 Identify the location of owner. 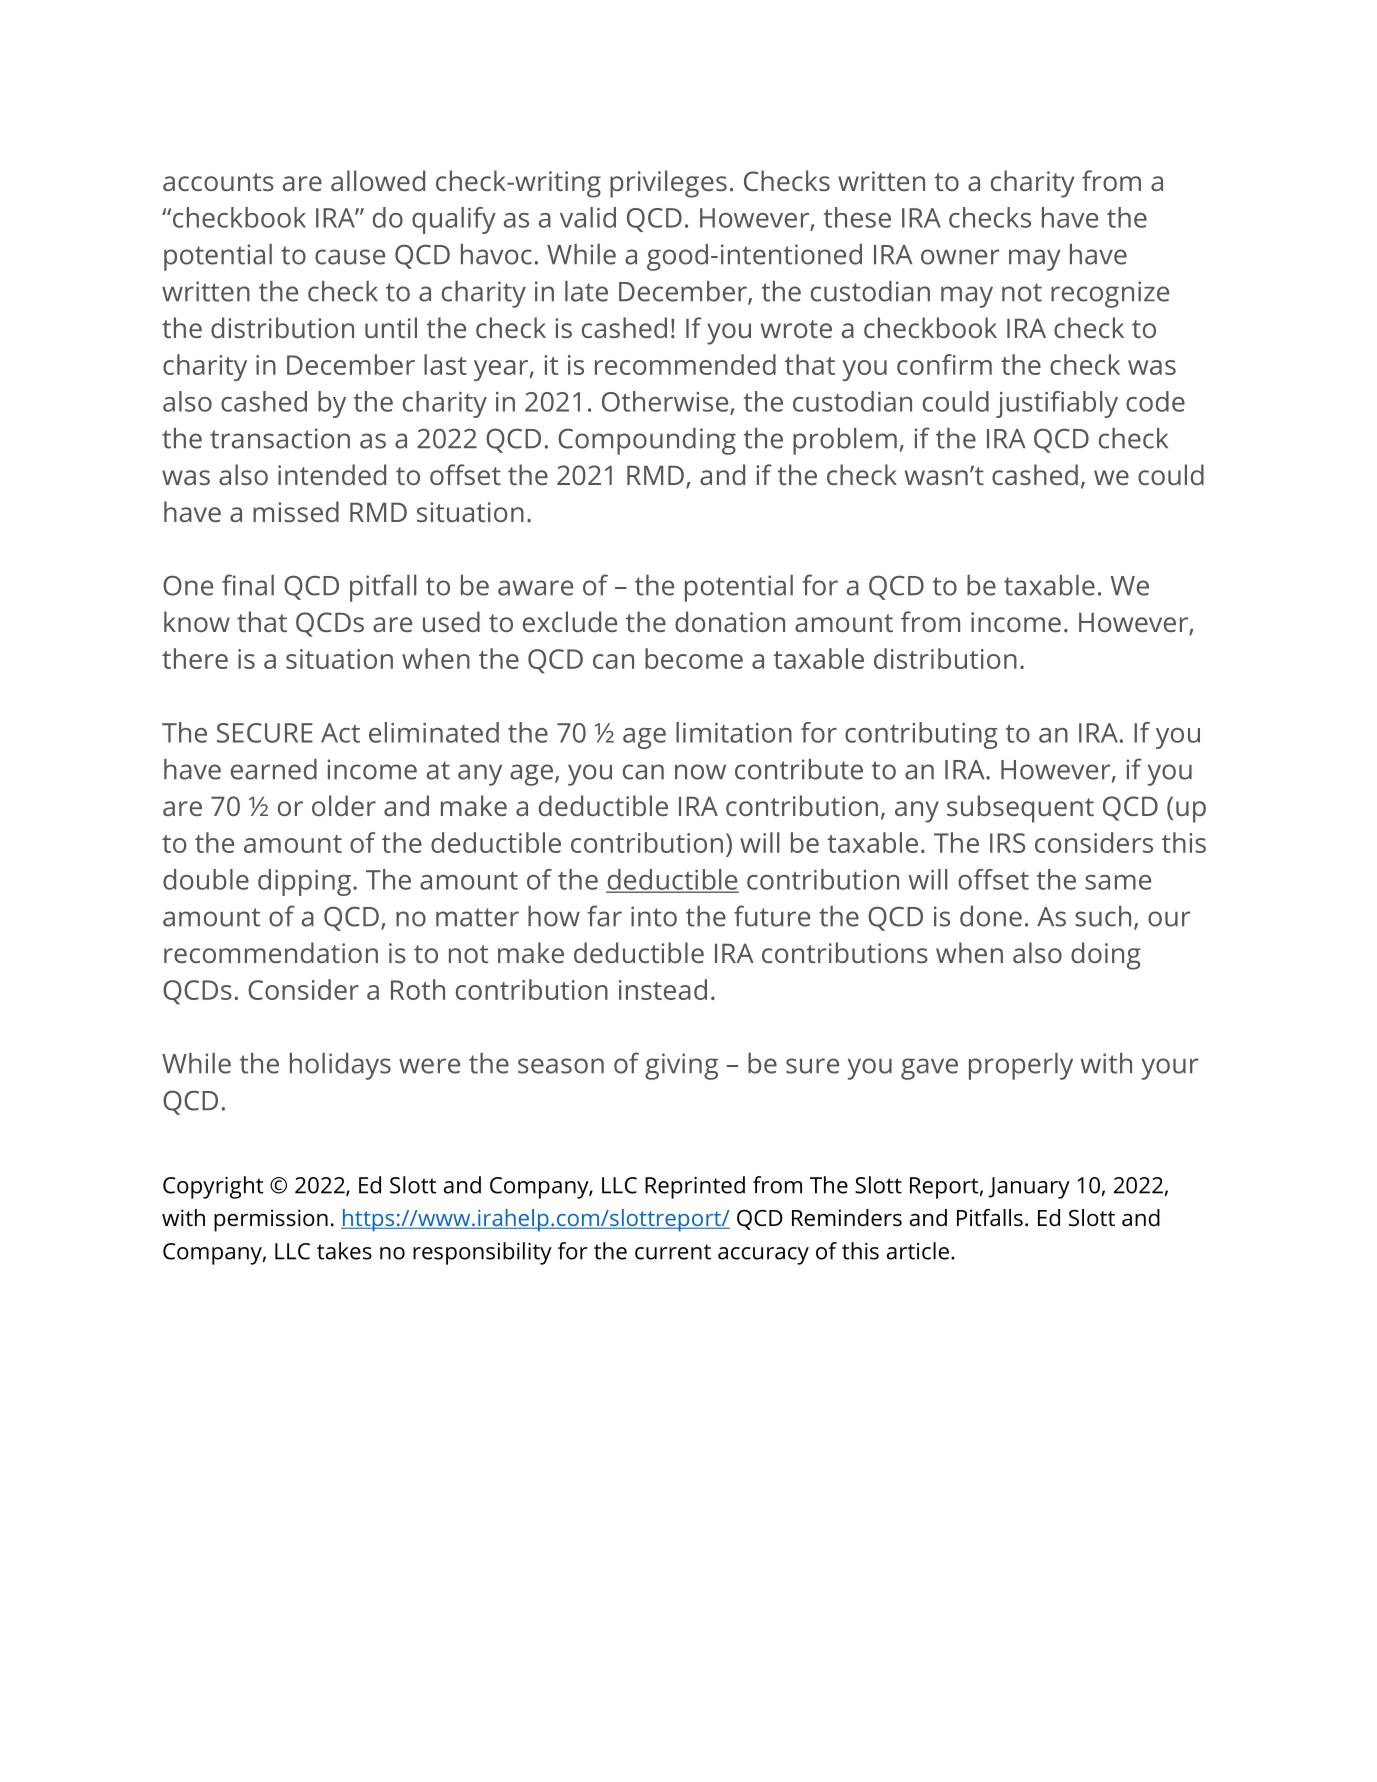
(960, 257).
